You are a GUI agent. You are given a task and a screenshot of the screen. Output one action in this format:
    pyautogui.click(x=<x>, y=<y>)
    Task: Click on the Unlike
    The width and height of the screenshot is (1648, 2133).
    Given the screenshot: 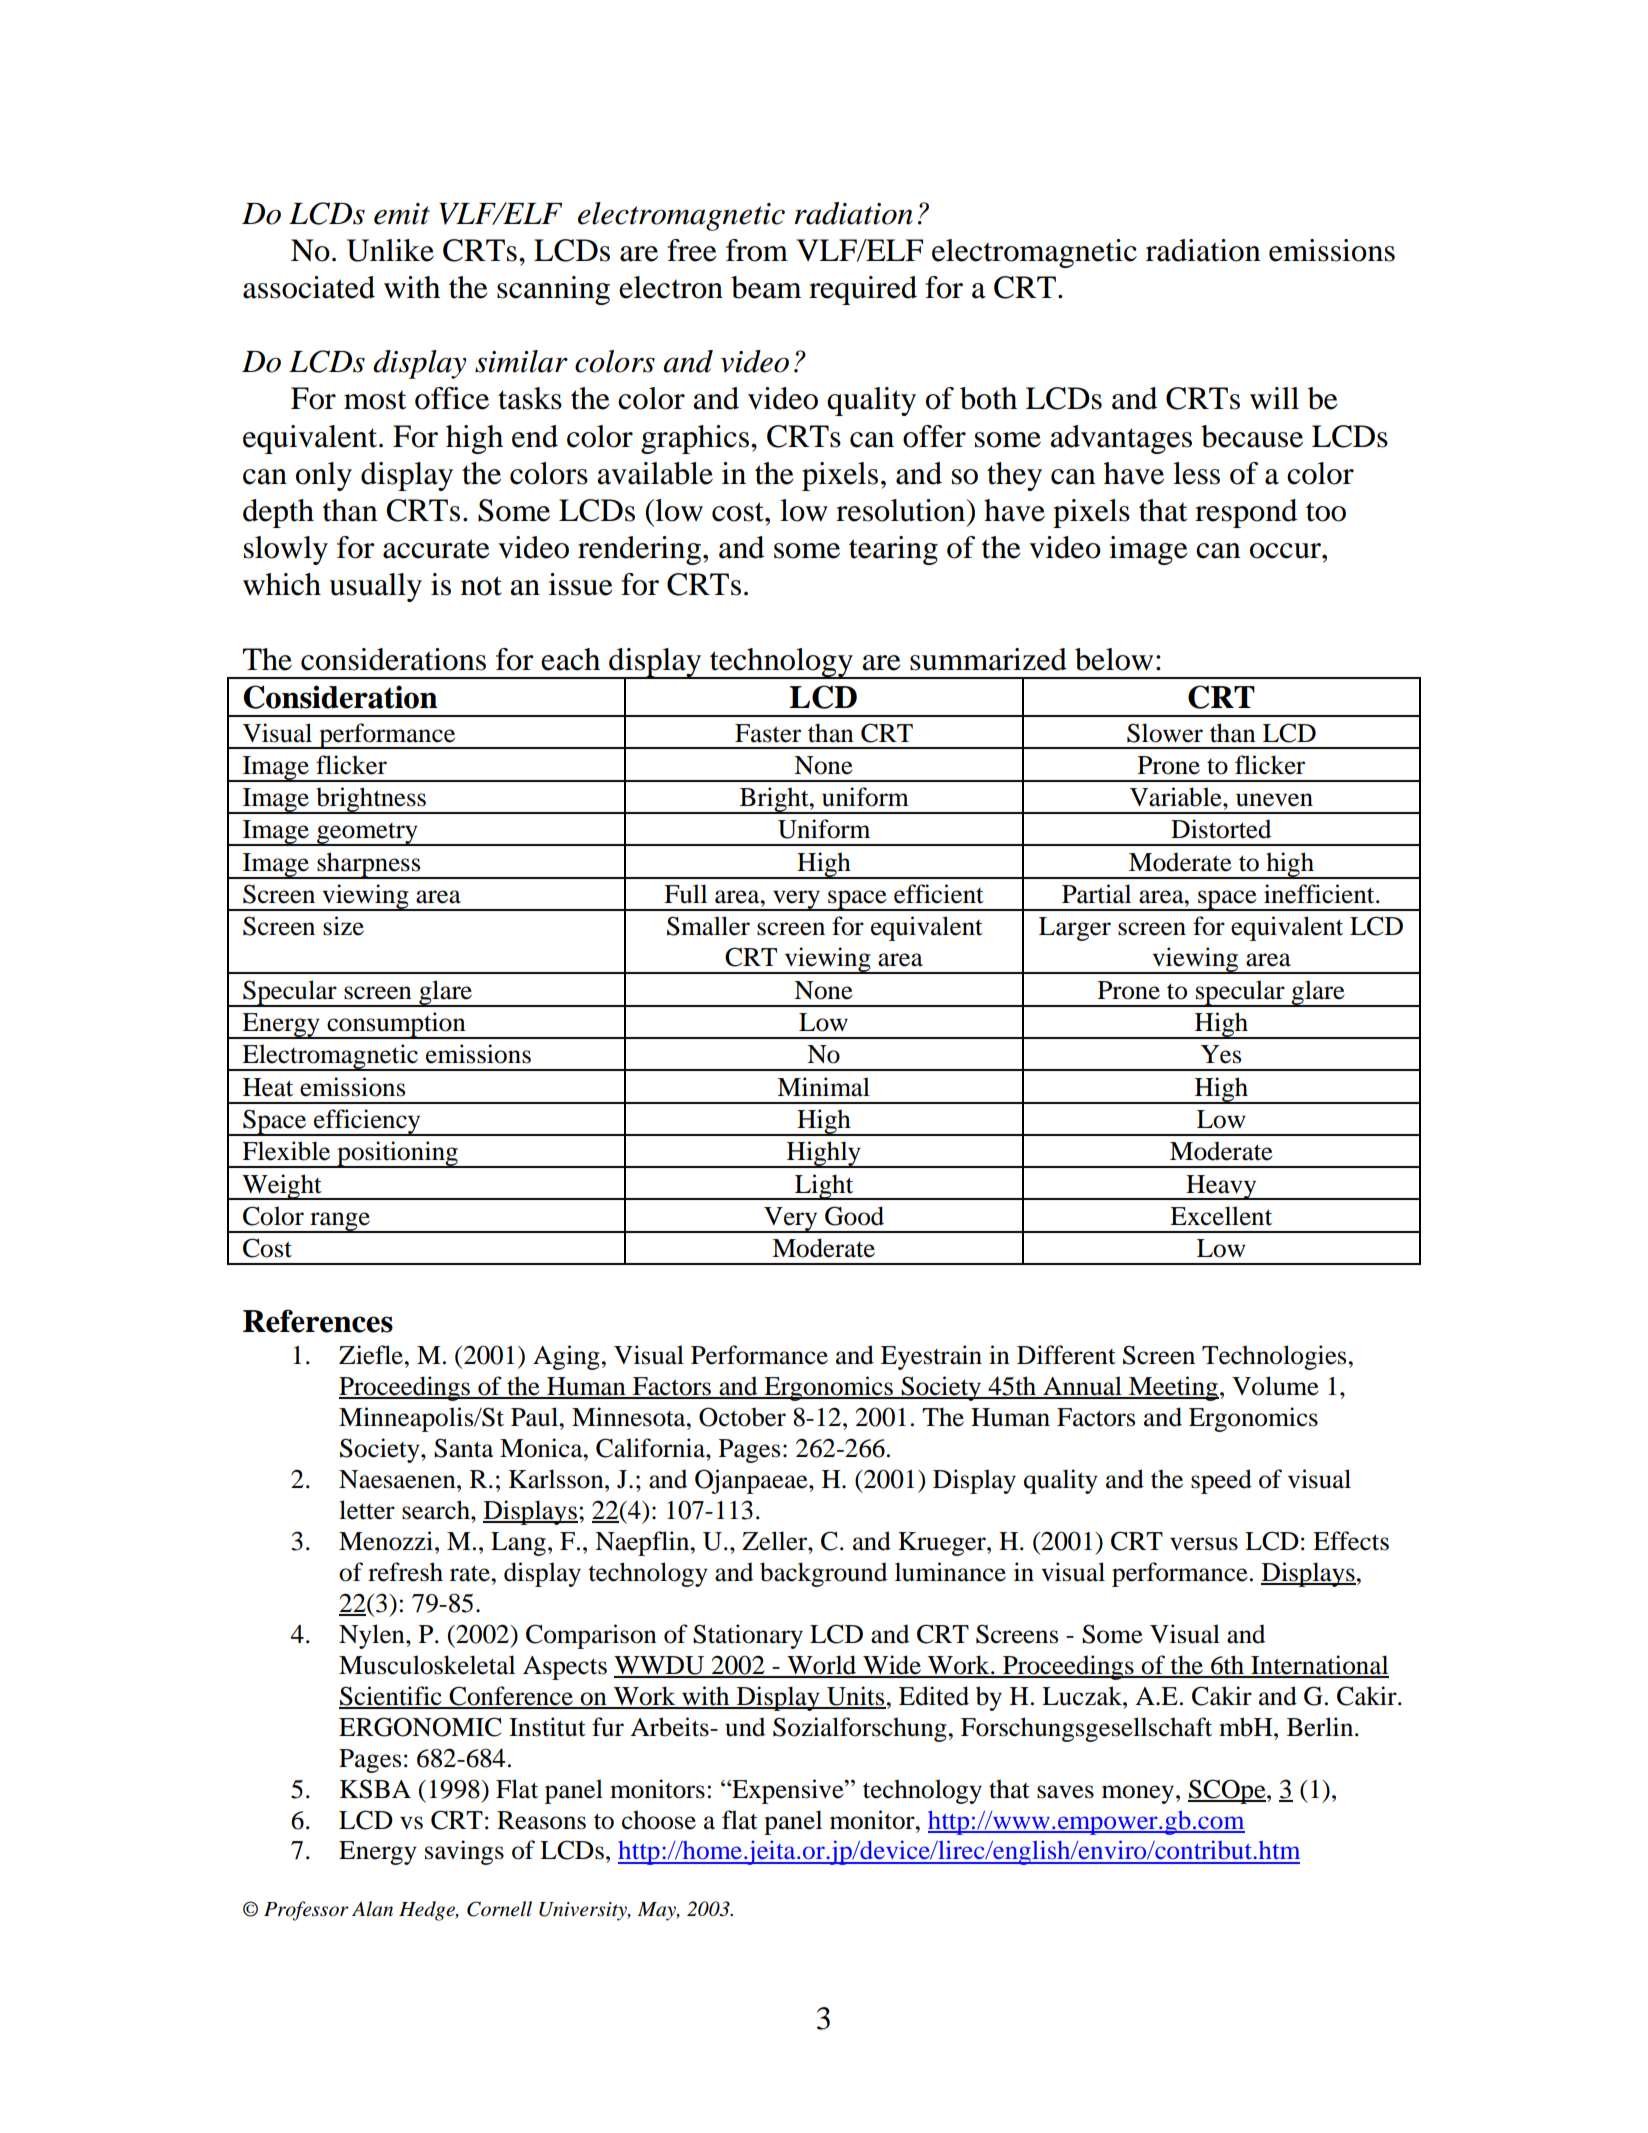 What is the action you would take?
    pyautogui.click(x=390, y=250)
